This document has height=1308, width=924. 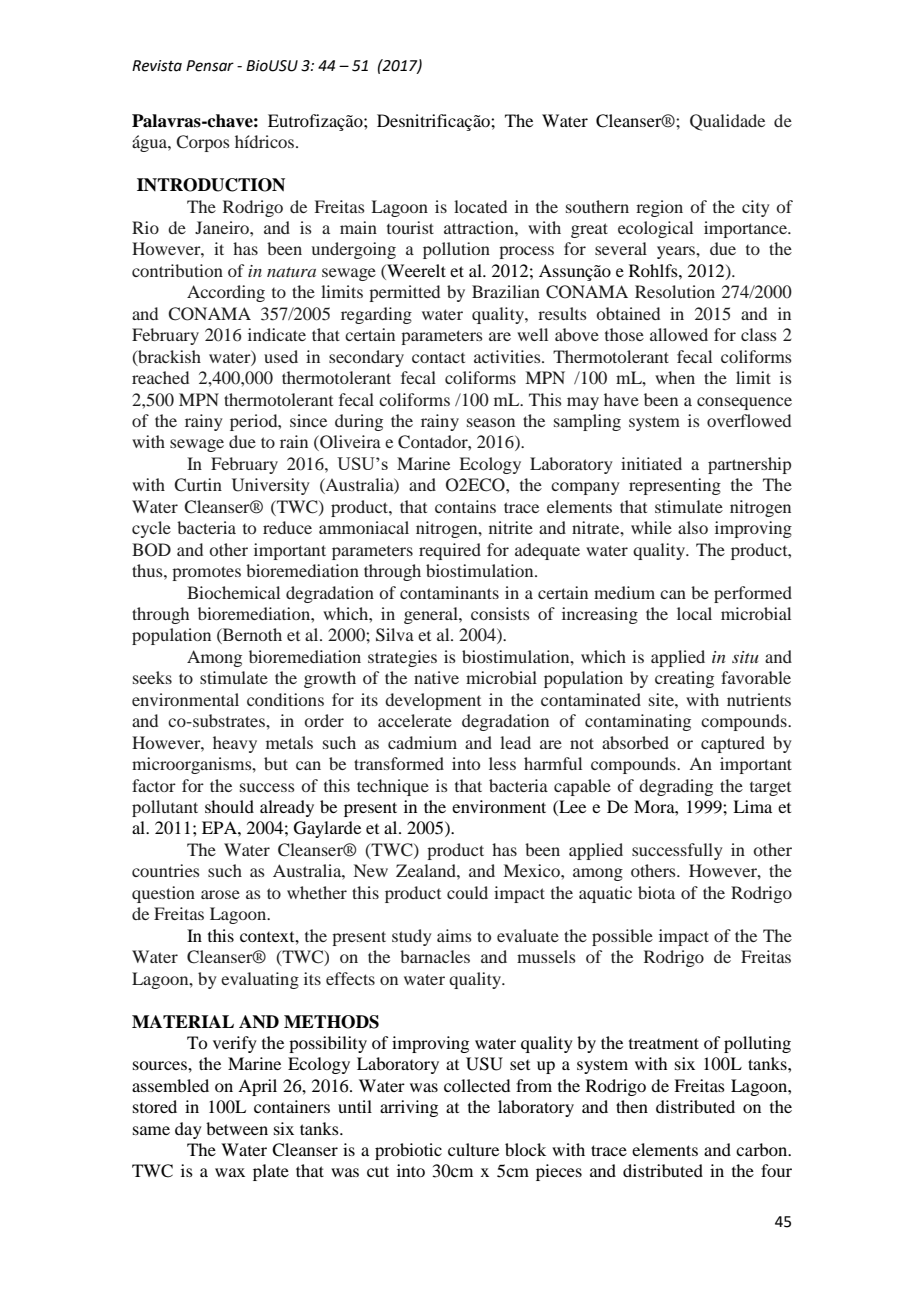 What do you see at coordinates (438, 358) in the document?
I see `contact` at bounding box center [438, 358].
